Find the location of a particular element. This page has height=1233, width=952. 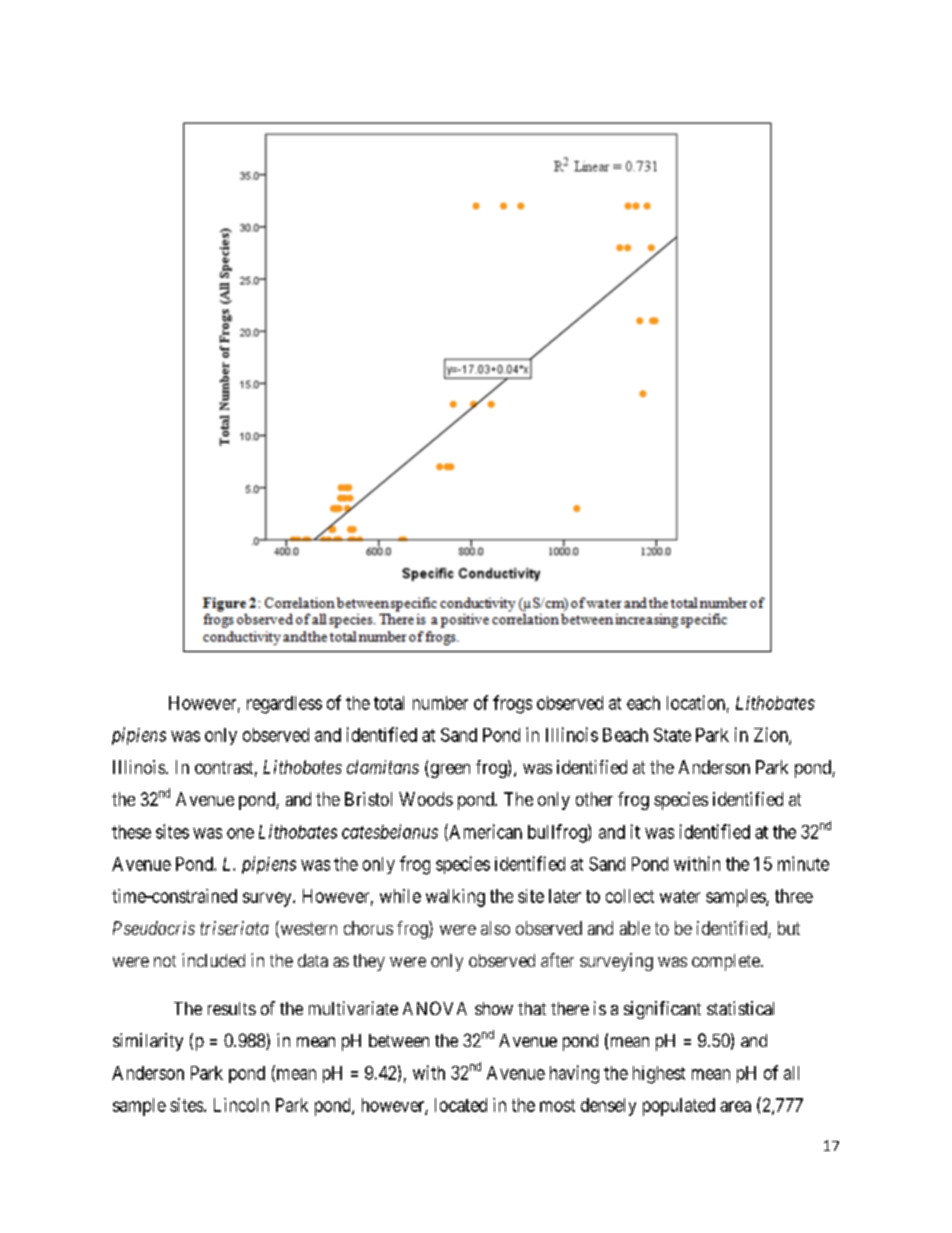

State is located at coordinates (672, 735).
